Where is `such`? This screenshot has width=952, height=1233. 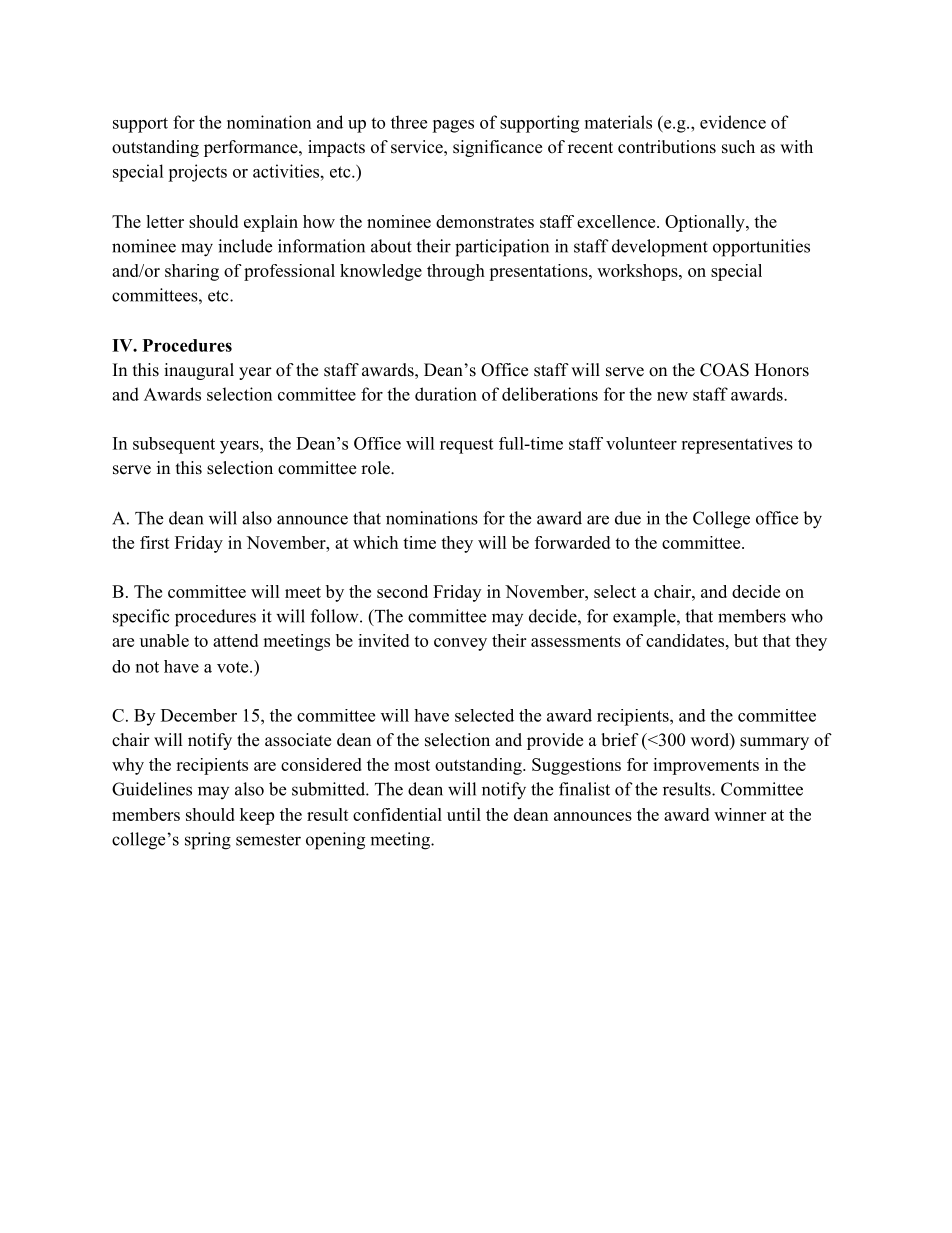
such is located at coordinates (738, 147).
